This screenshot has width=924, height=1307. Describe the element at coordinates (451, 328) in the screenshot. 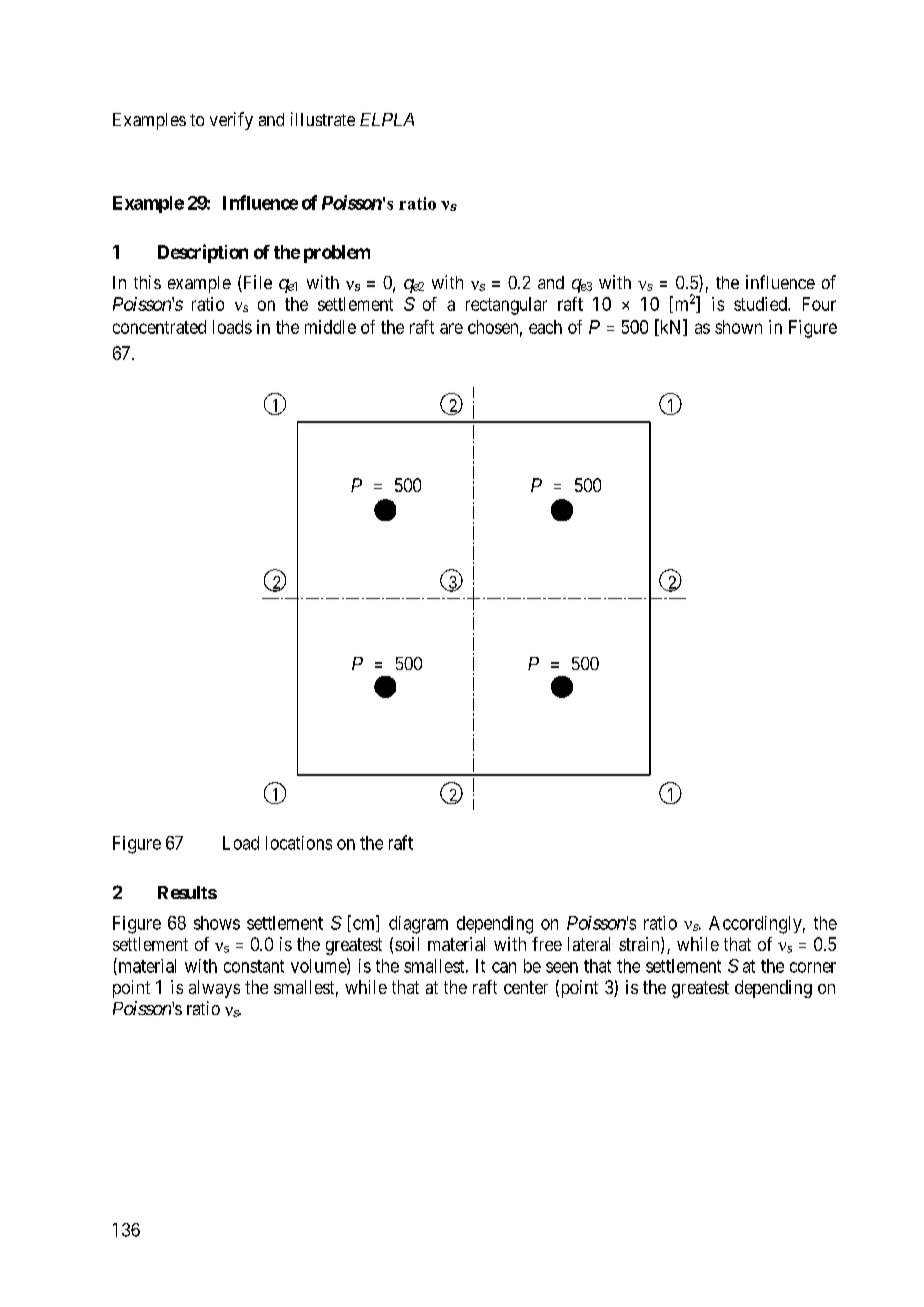

I see `are` at that location.
